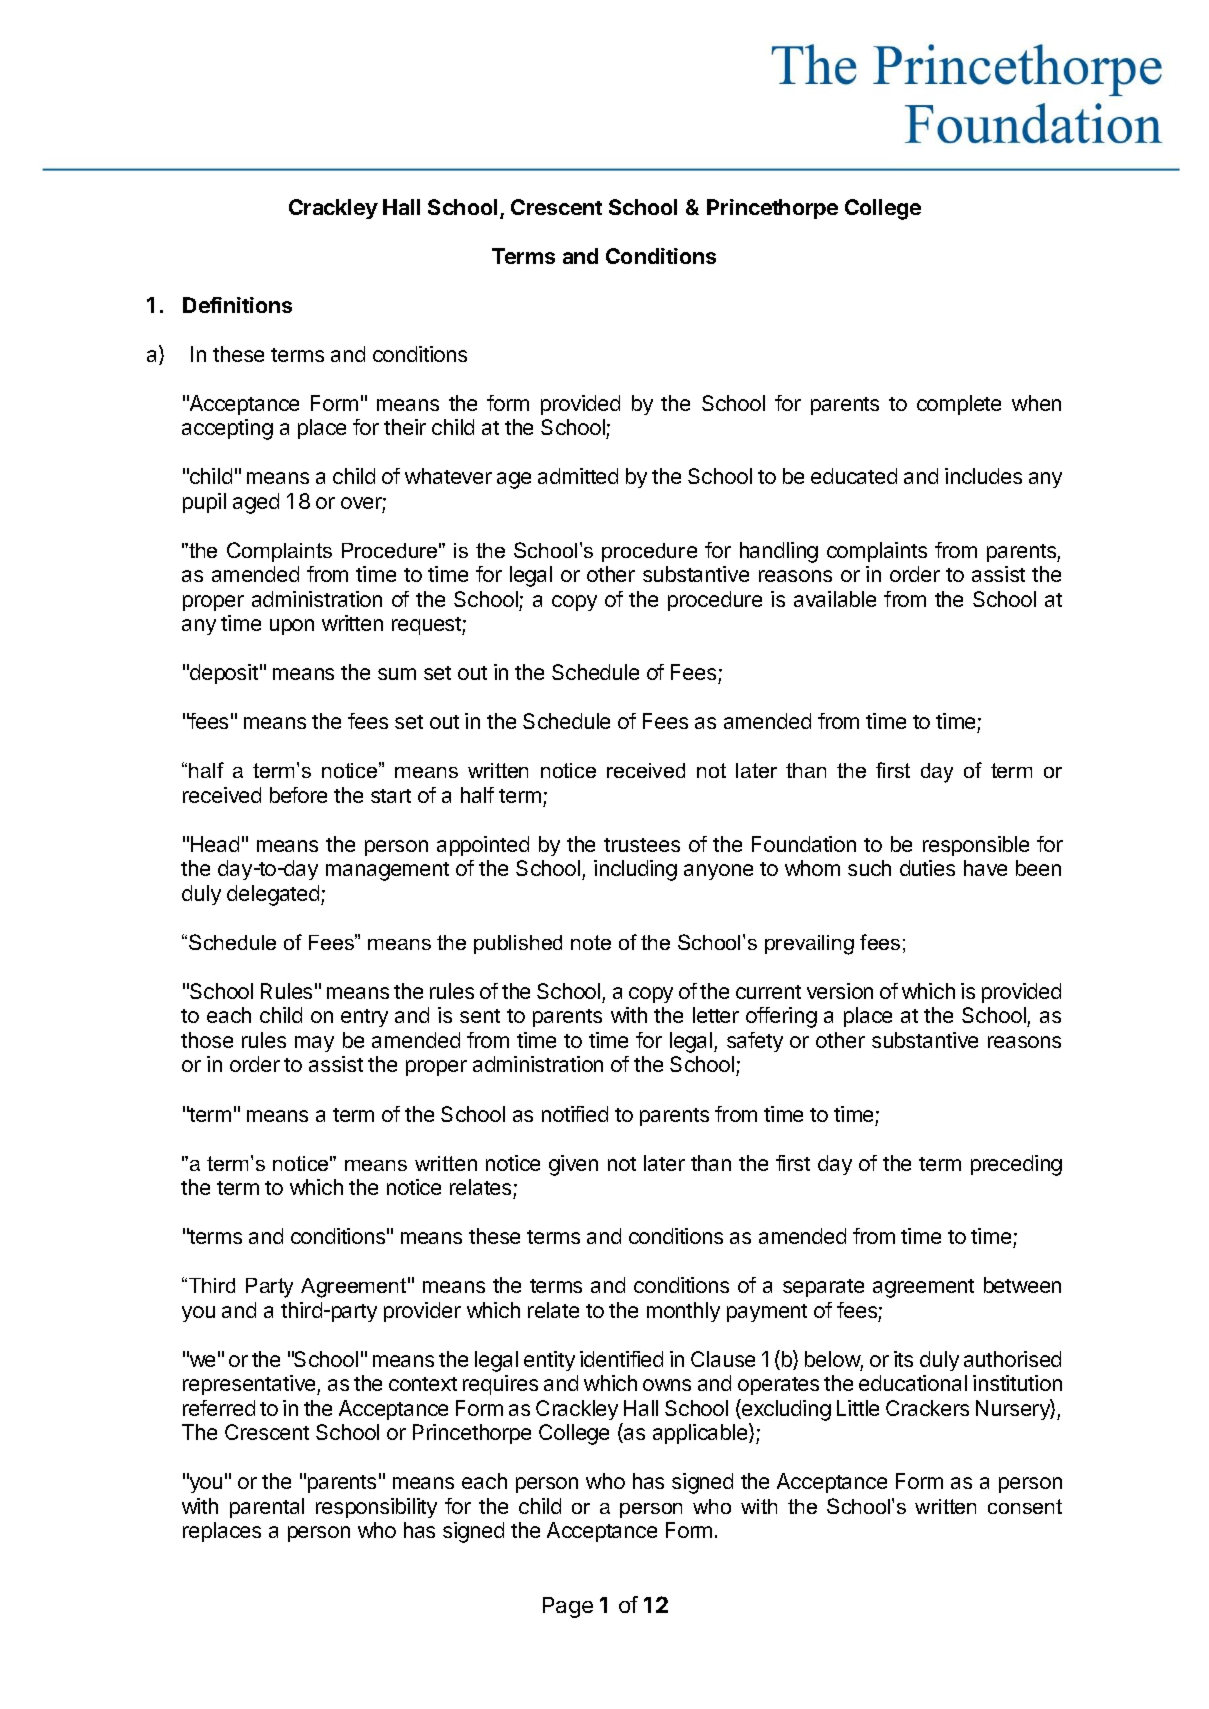 The image size is (1209, 1709). What do you see at coordinates (274, 895) in the screenshot?
I see `delegated` at bounding box center [274, 895].
